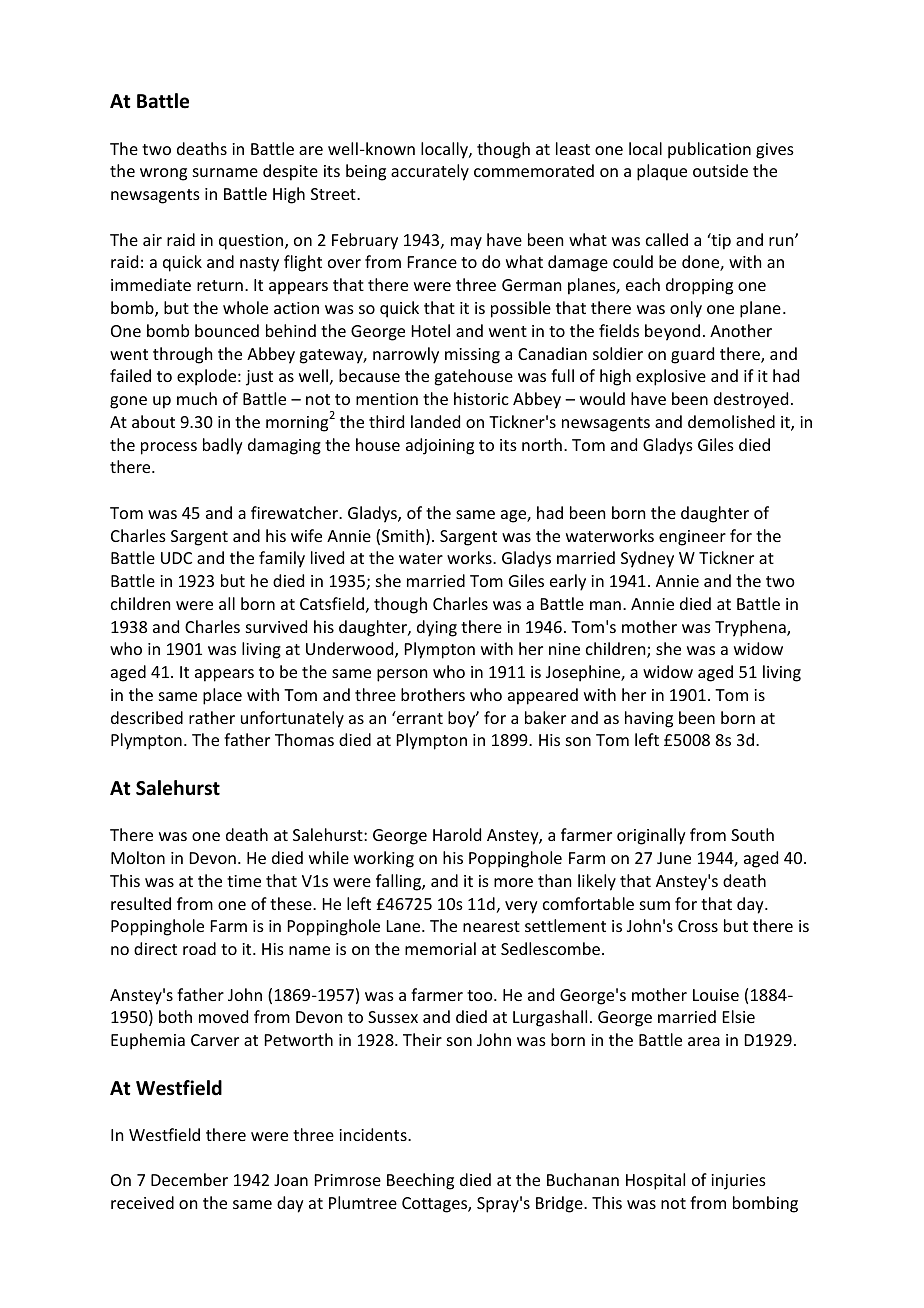  Describe the element at coordinates (430, 172) in the screenshot. I see `accurately` at that location.
